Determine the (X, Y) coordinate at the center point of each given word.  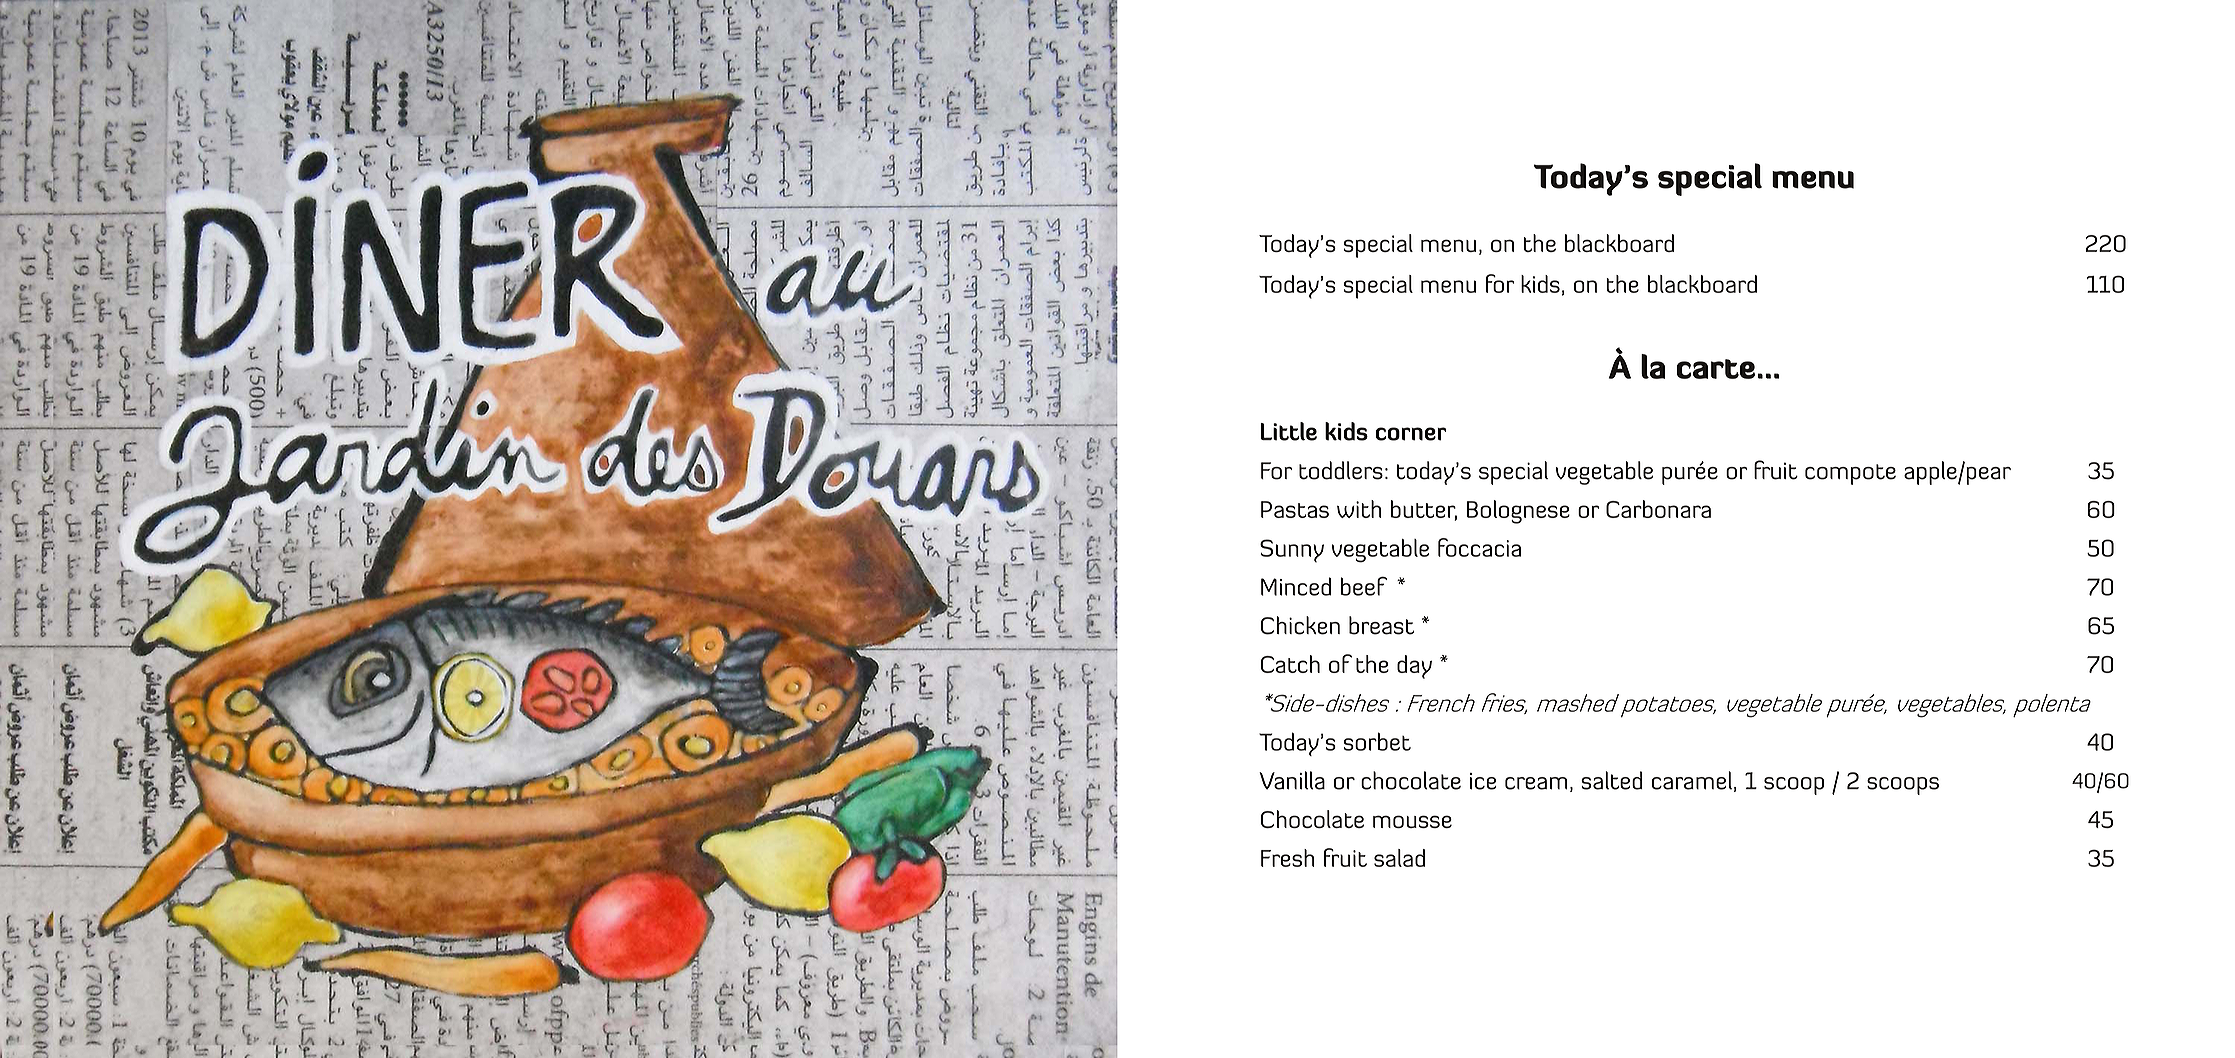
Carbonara (1658, 509)
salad (1399, 858)
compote (1850, 474)
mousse (1412, 821)
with (1359, 509)
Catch (1290, 664)
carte (1715, 369)
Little (1289, 431)
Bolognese (1518, 512)
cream (1536, 783)
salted (1611, 780)
